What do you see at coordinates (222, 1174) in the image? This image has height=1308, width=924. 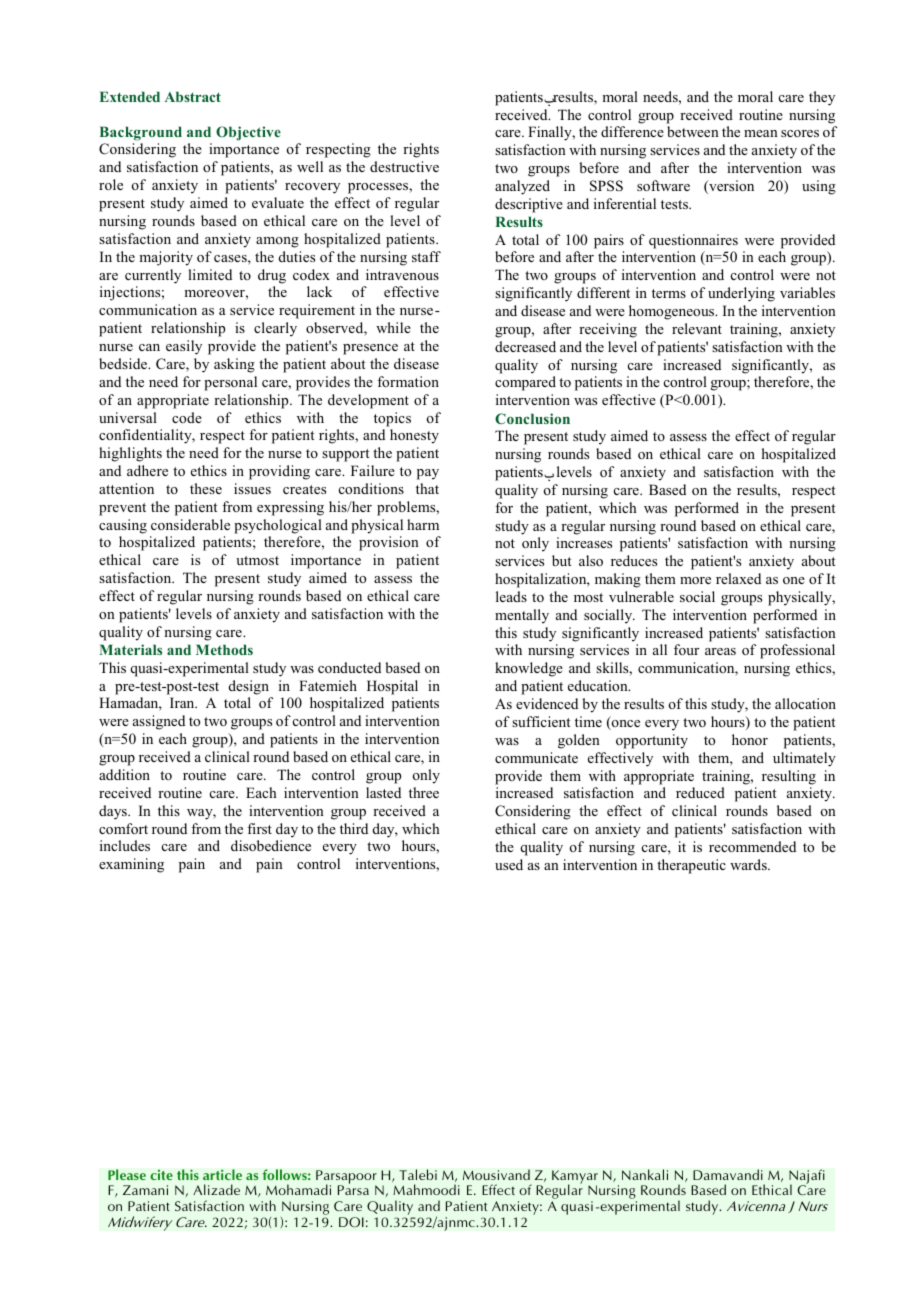 I see `article` at bounding box center [222, 1174].
